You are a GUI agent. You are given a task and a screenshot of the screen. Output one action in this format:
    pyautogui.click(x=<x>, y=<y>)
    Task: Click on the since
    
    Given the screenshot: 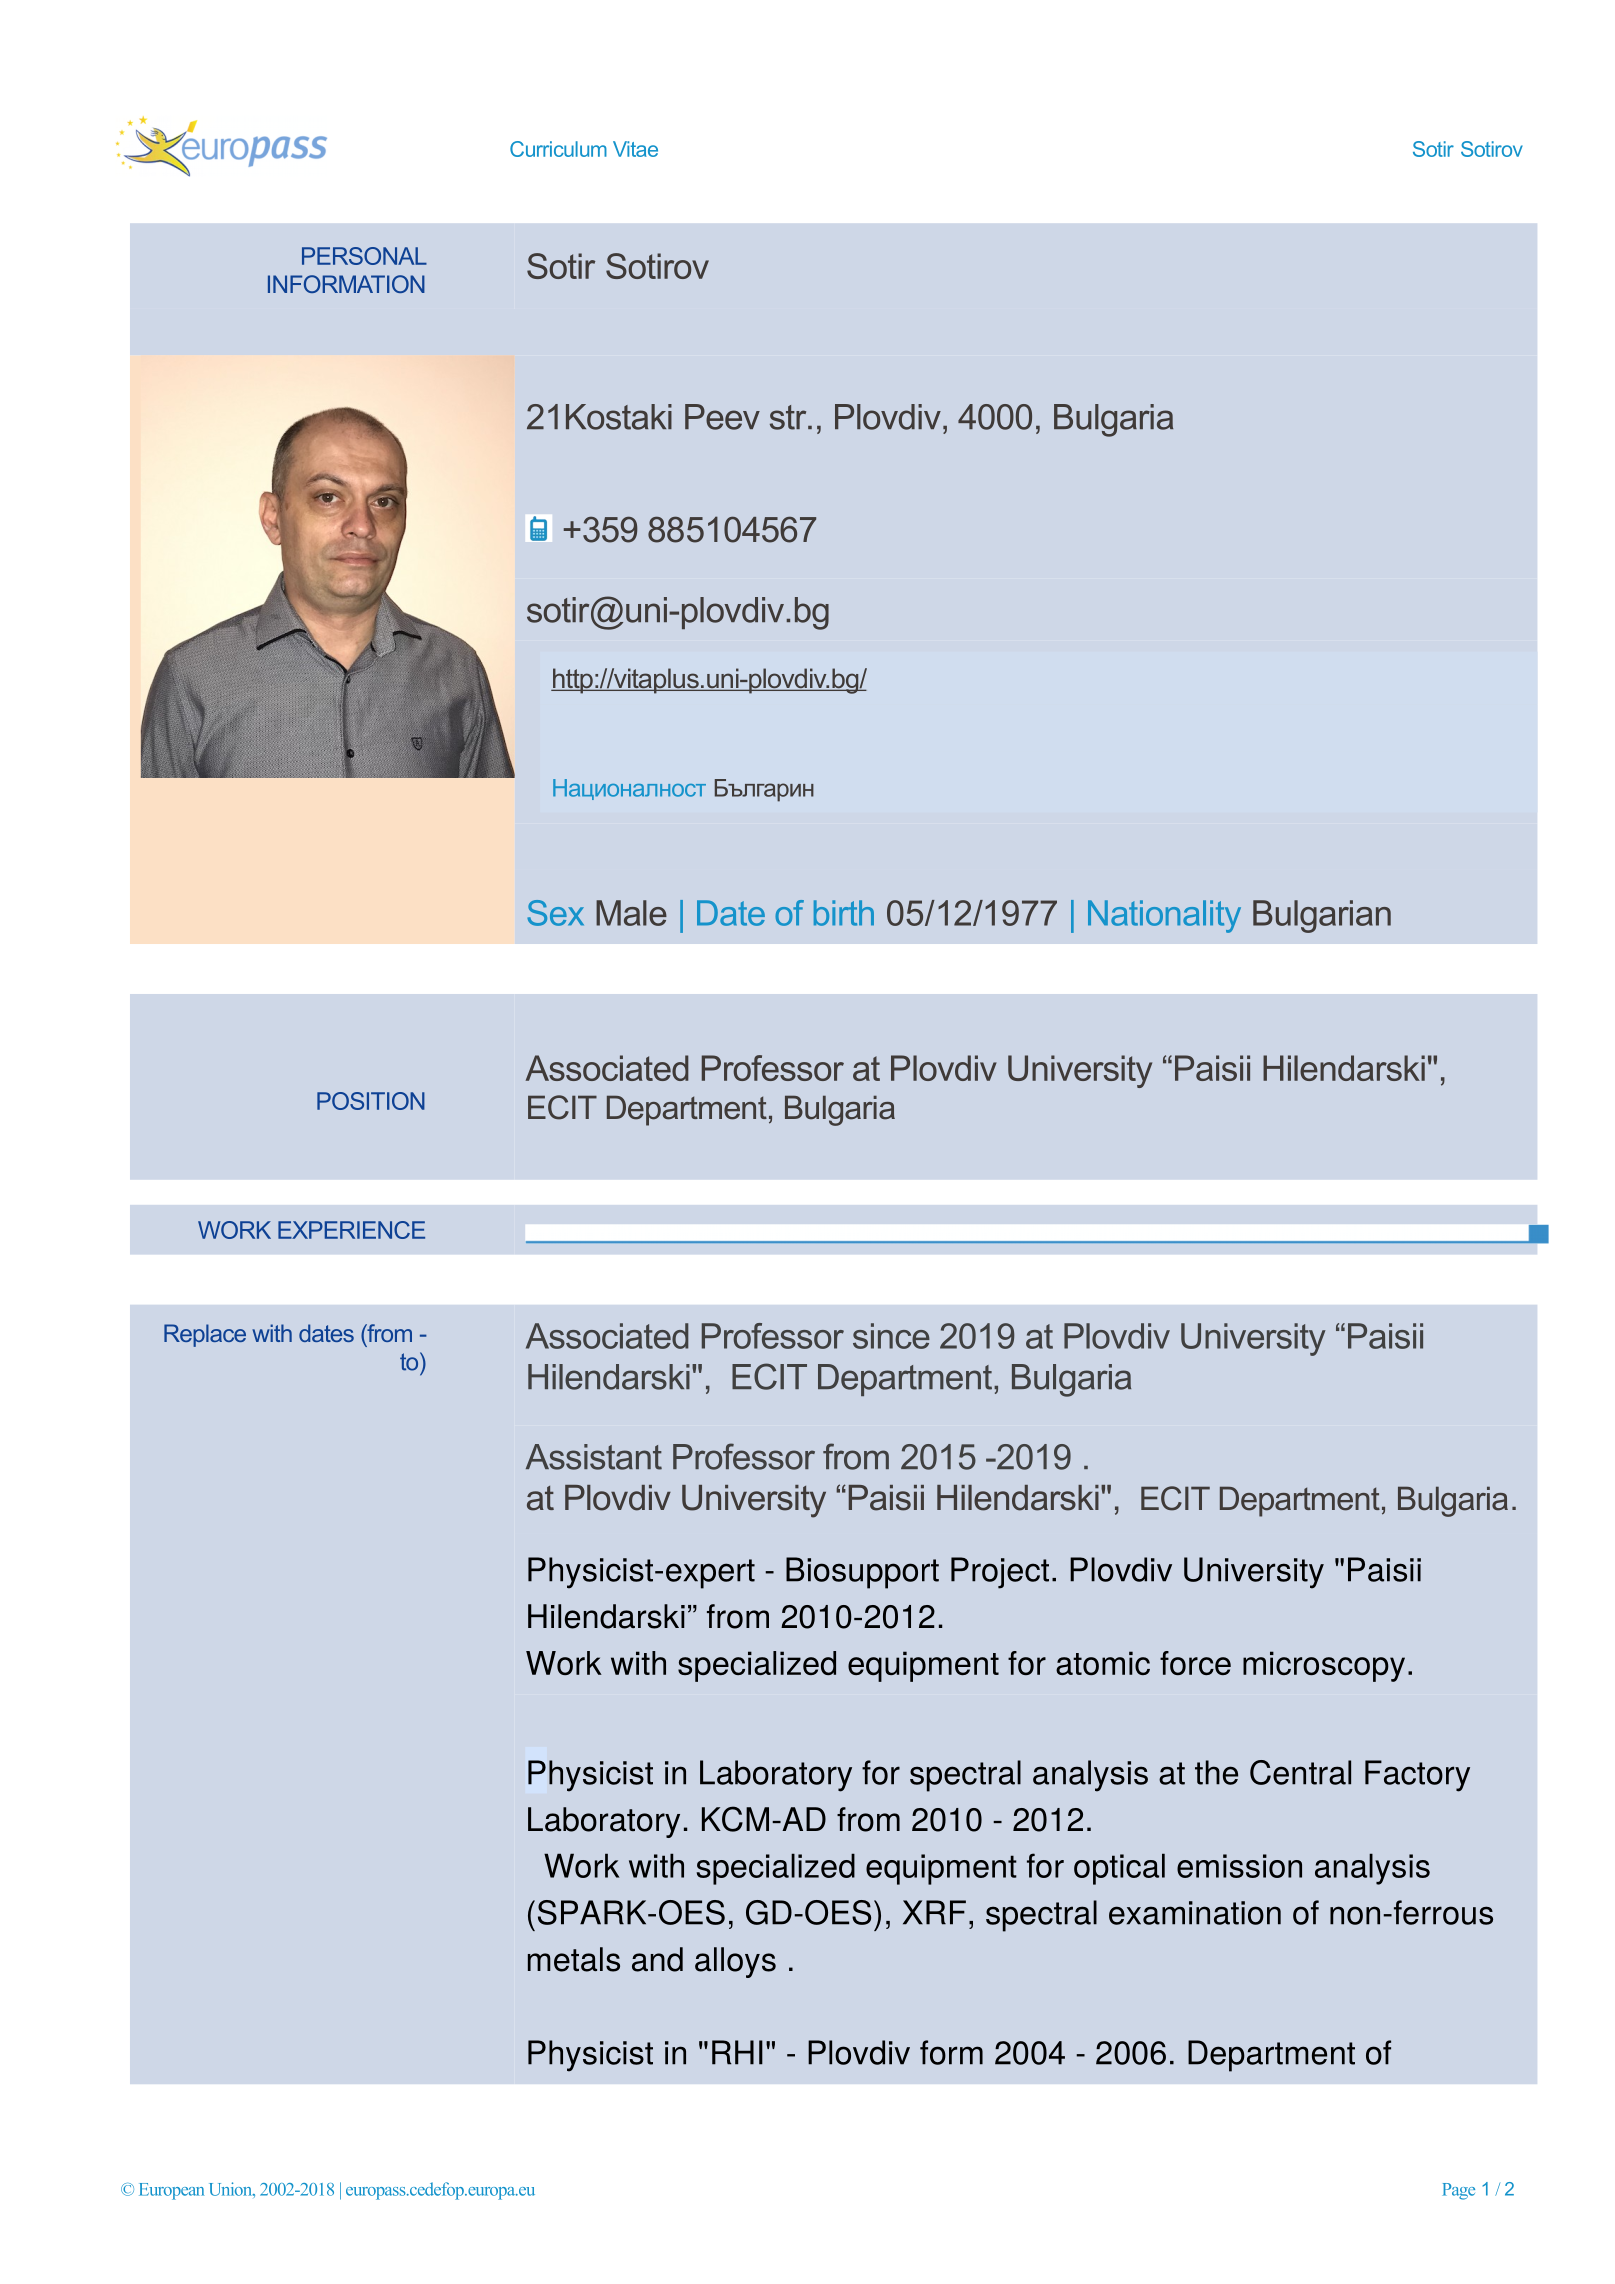 What is the action you would take?
    pyautogui.click(x=891, y=1336)
